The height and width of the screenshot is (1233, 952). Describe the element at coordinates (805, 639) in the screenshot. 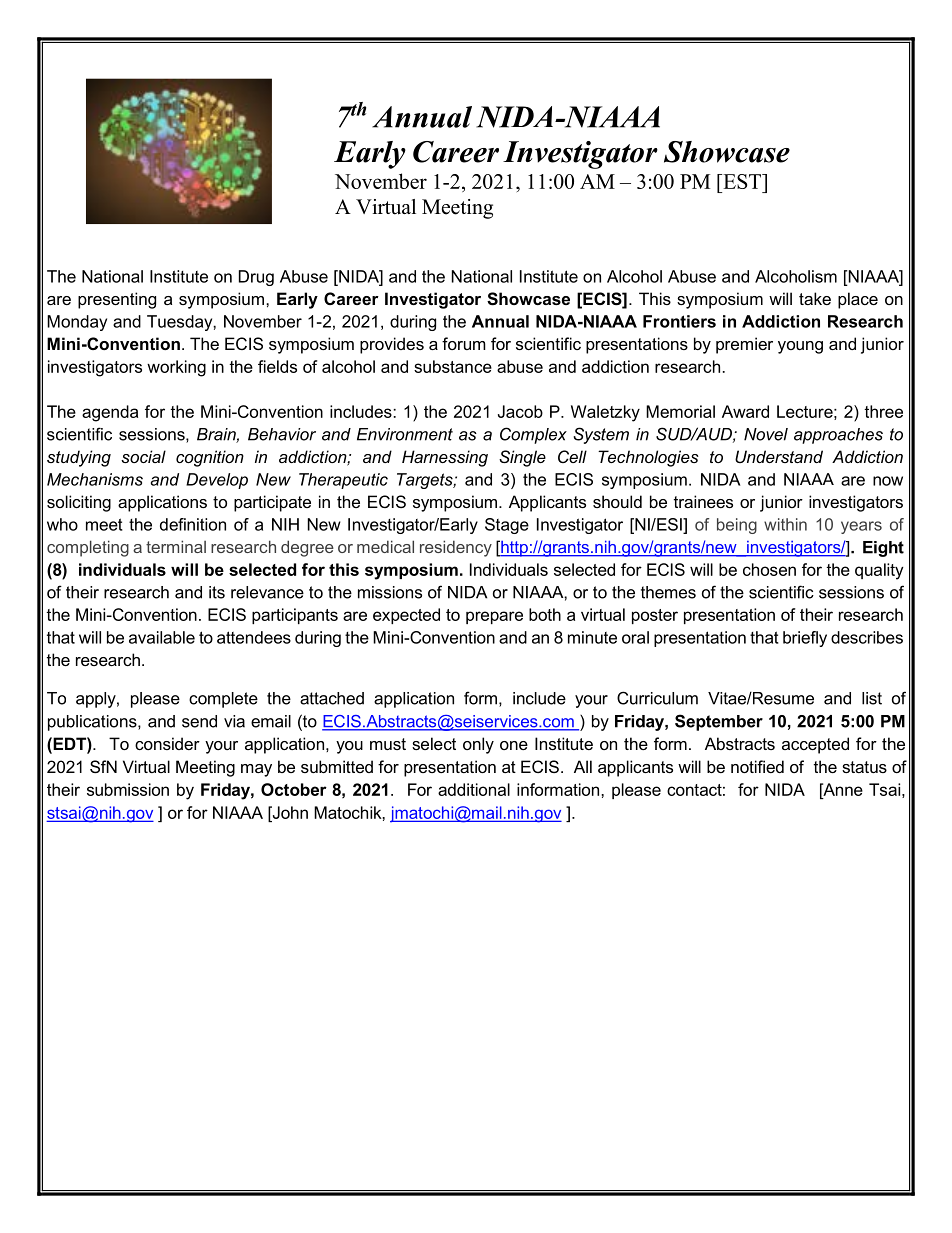

I see `briefly` at that location.
